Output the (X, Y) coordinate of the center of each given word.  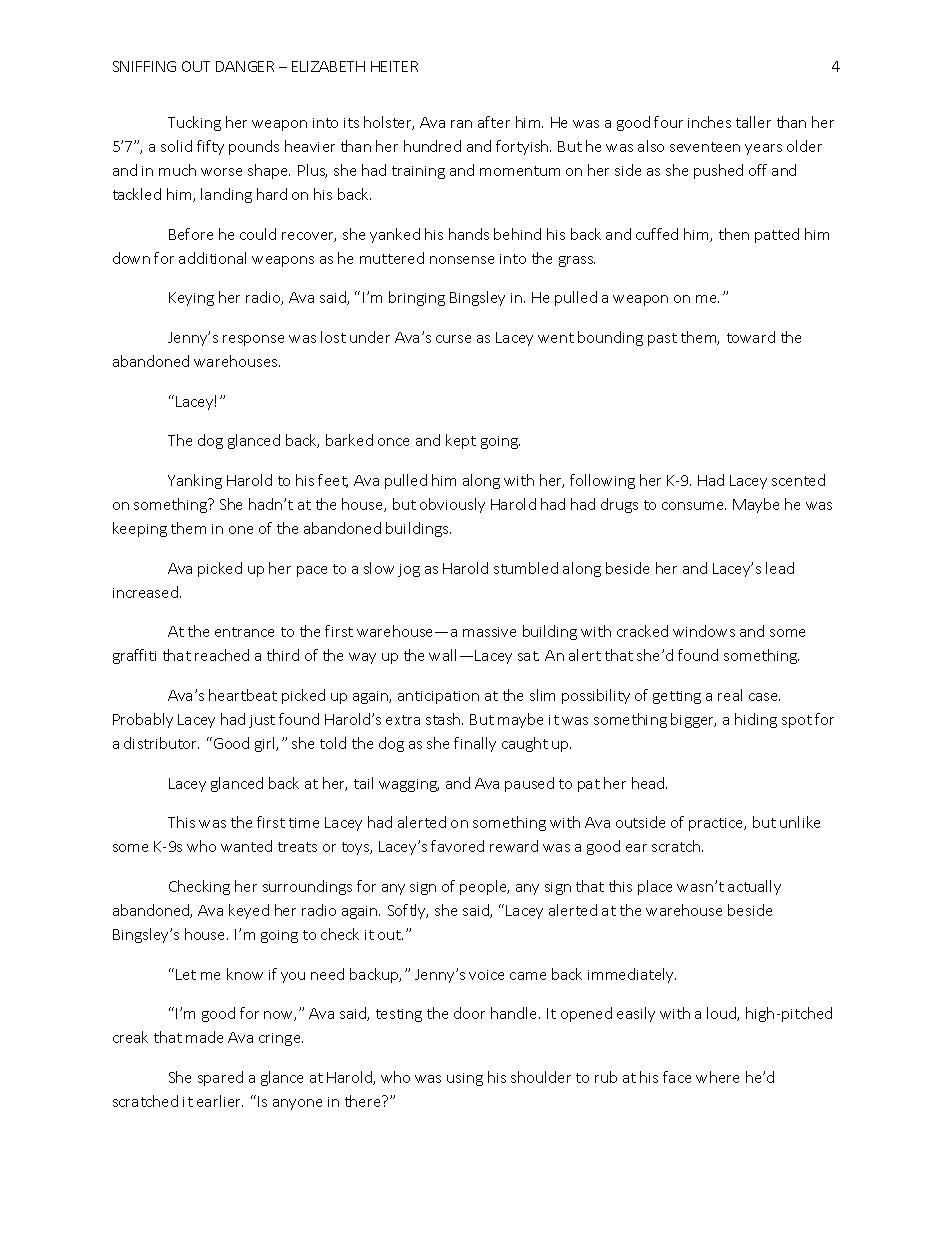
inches (709, 122)
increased (145, 592)
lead (780, 568)
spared (220, 1078)
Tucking (194, 123)
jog (409, 570)
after (494, 122)
